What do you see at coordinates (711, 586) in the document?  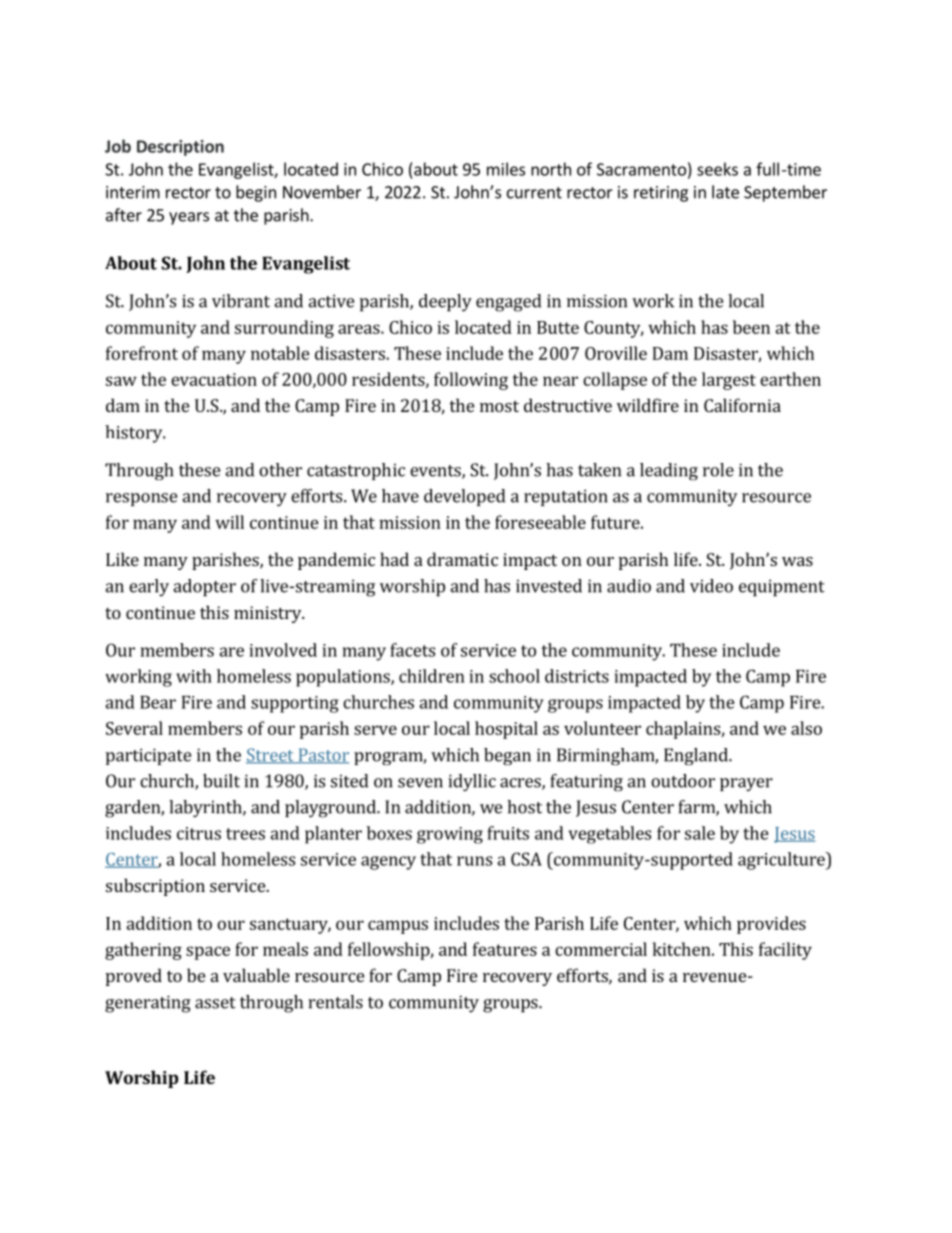 I see `video` at bounding box center [711, 586].
